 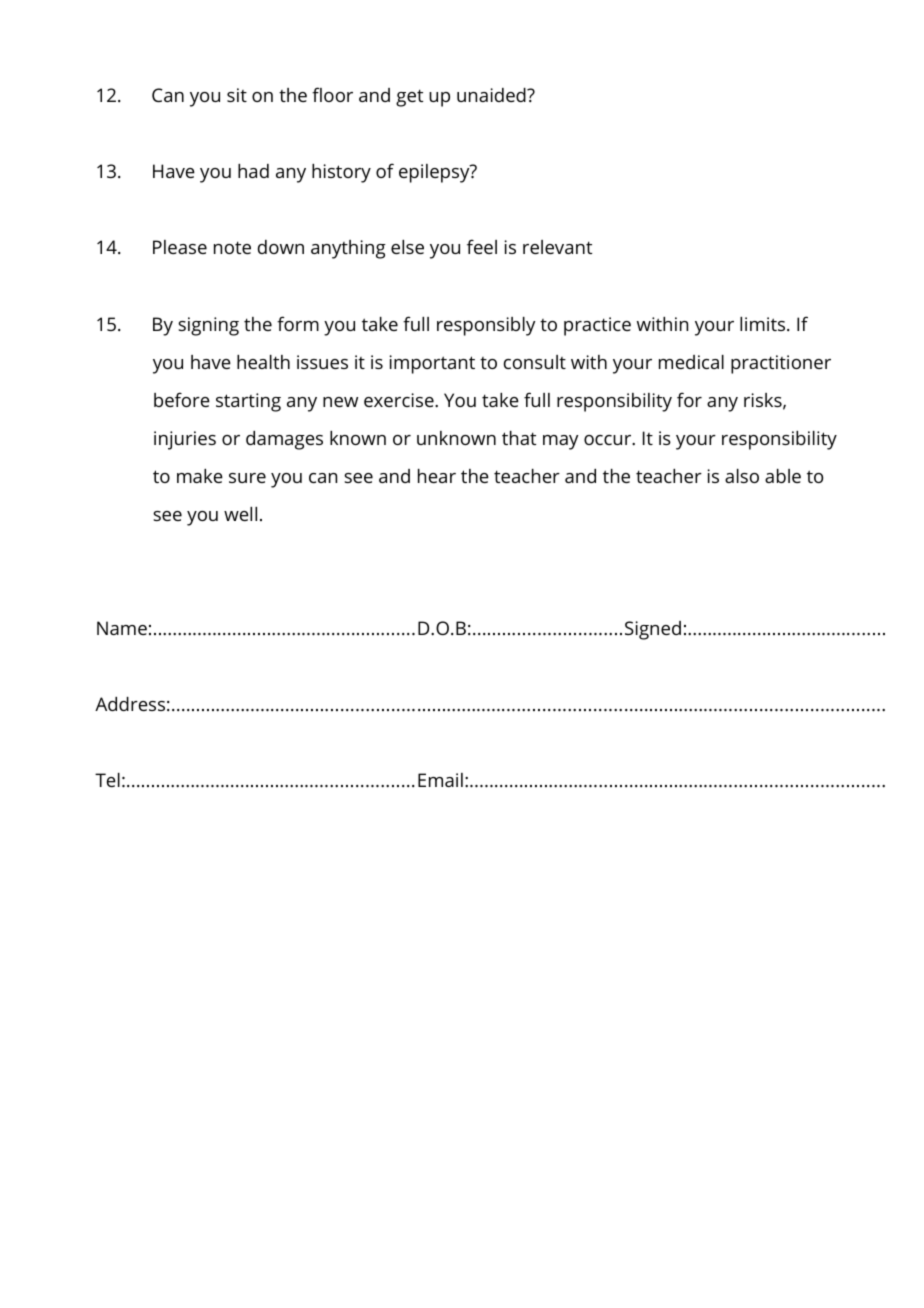 I want to click on form, so click(x=298, y=323).
